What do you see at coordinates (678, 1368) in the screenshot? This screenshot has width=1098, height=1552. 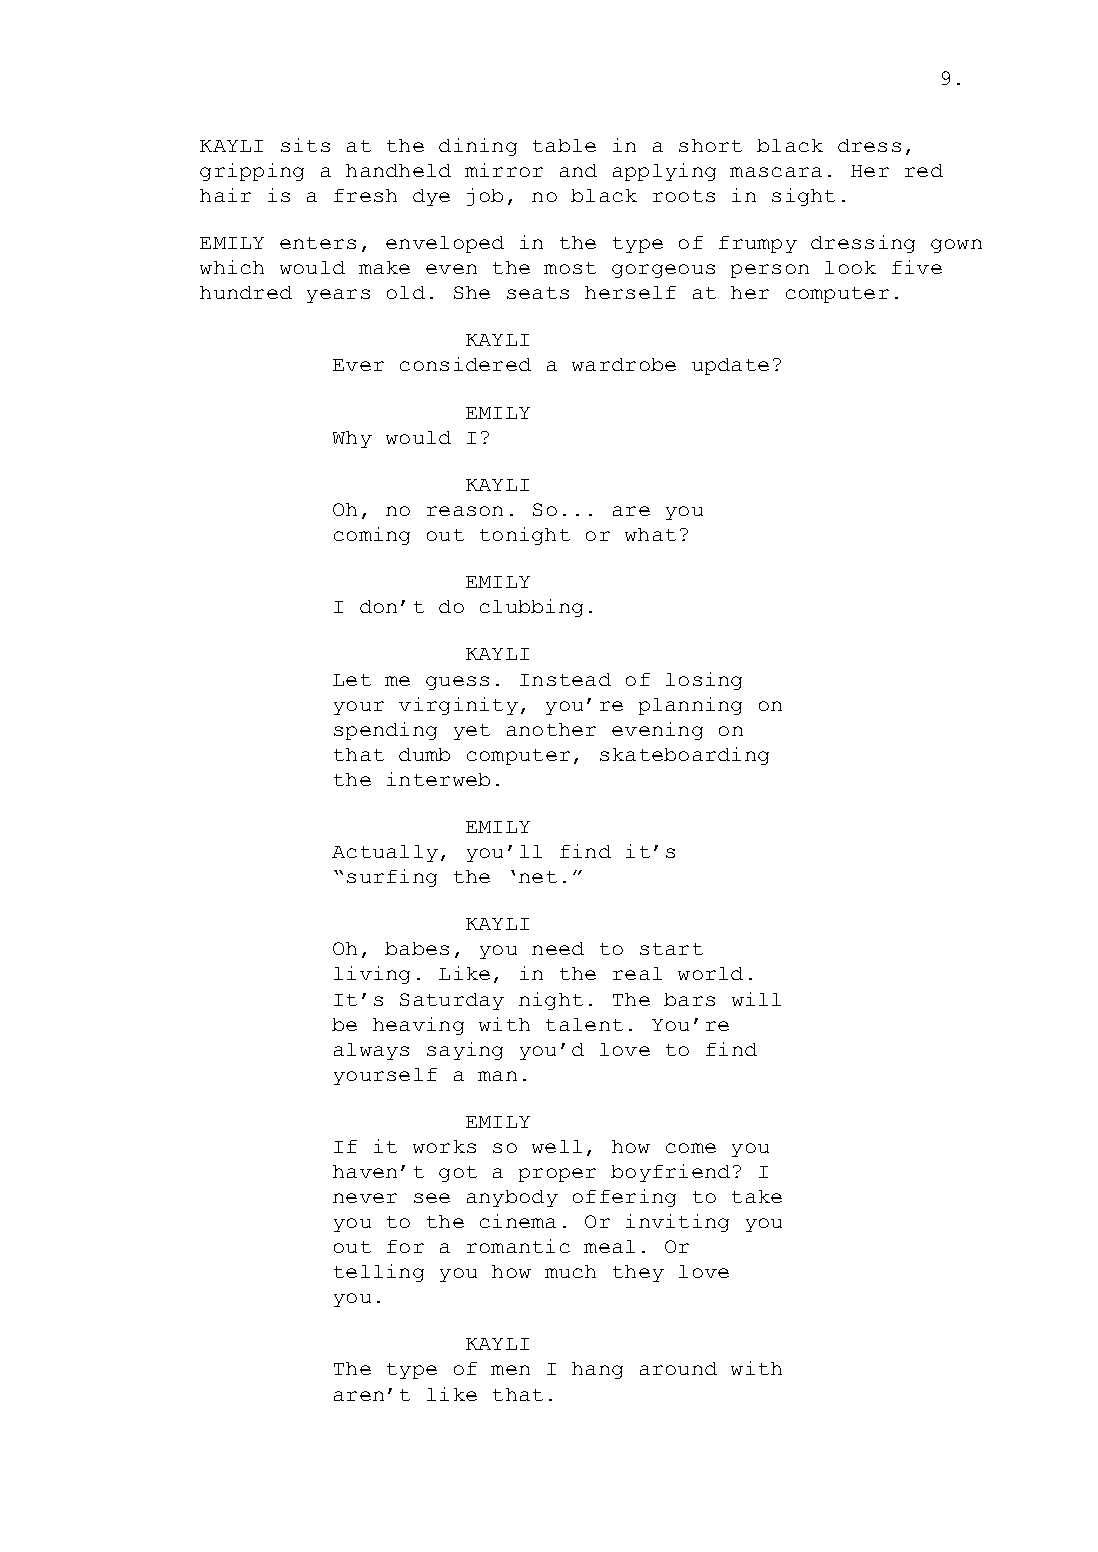 I see `around` at bounding box center [678, 1368].
